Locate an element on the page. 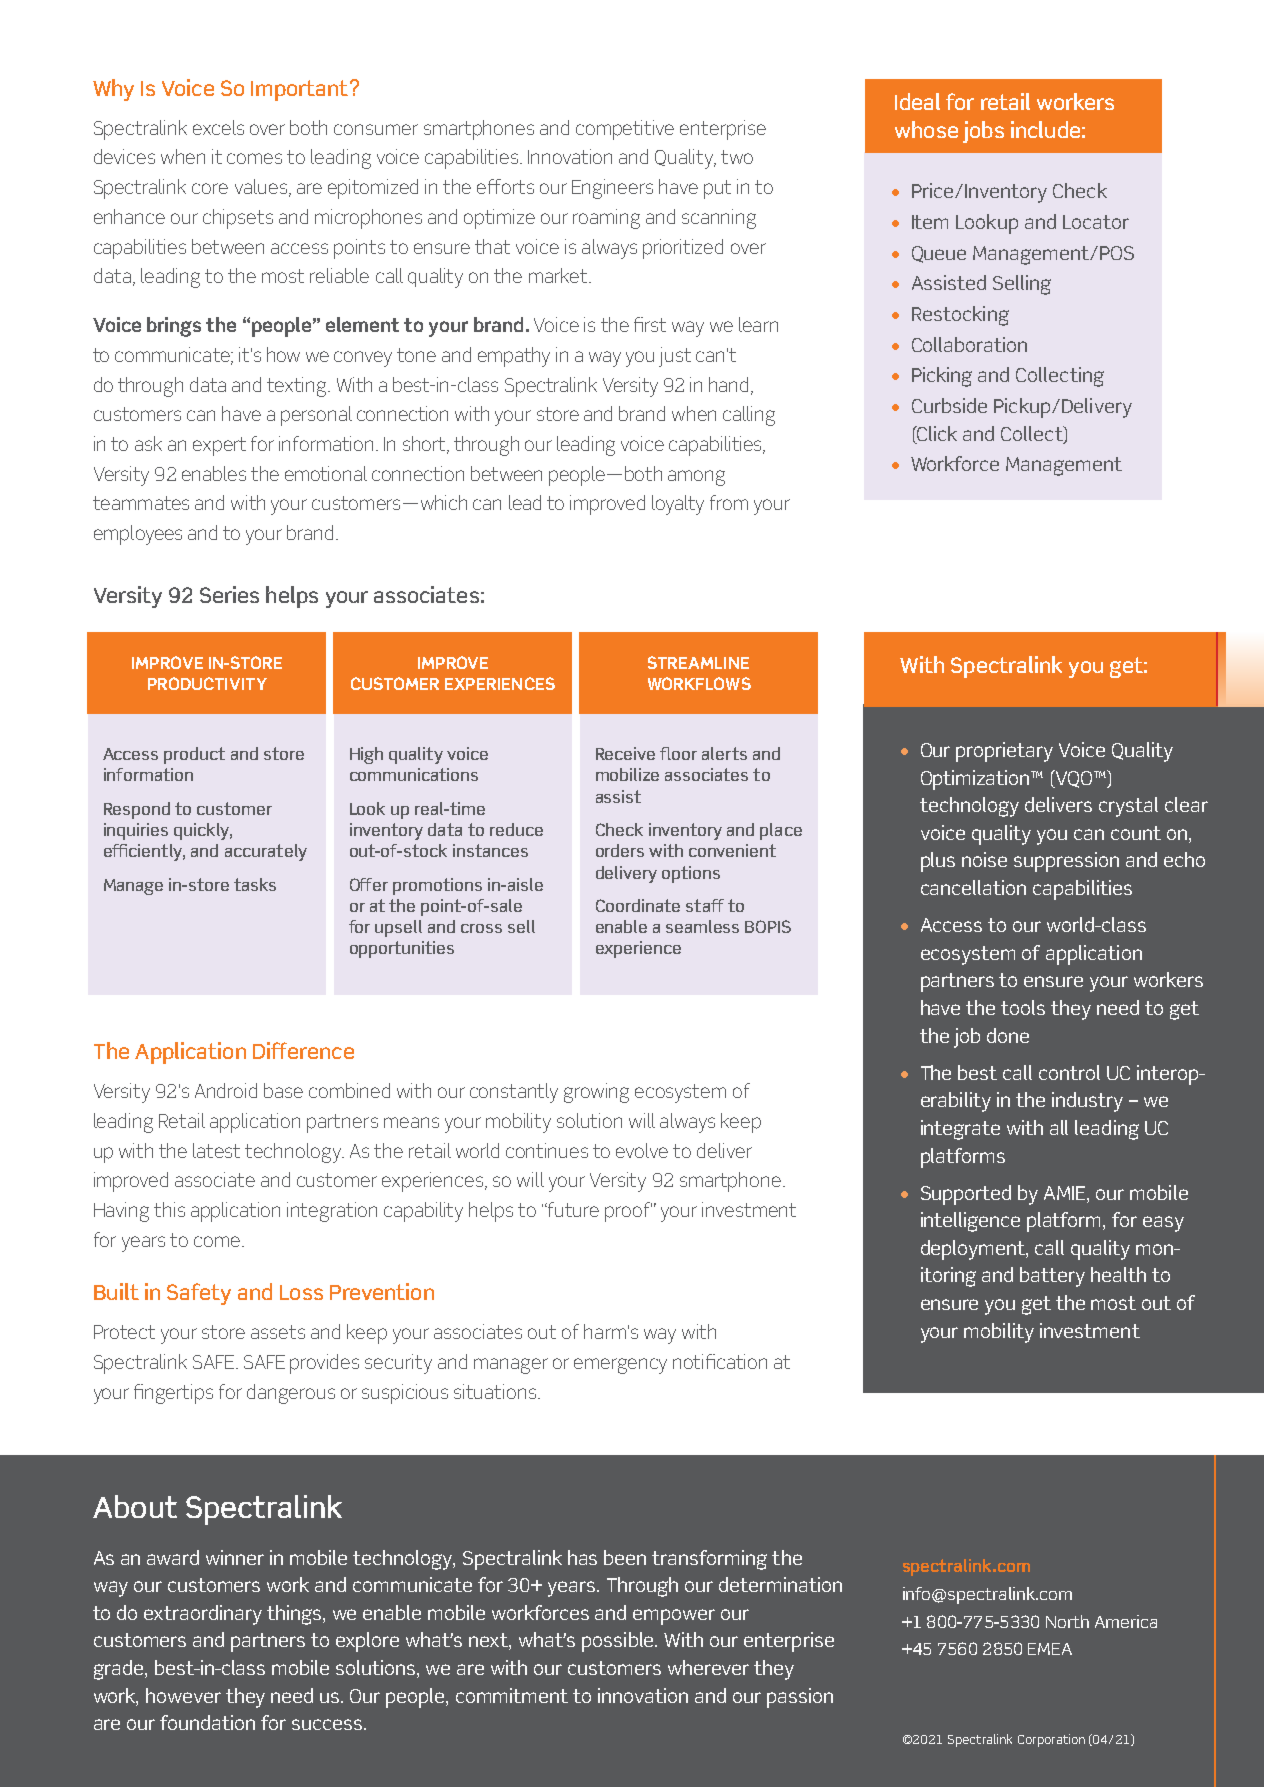  emergency is located at coordinates (620, 1366).
